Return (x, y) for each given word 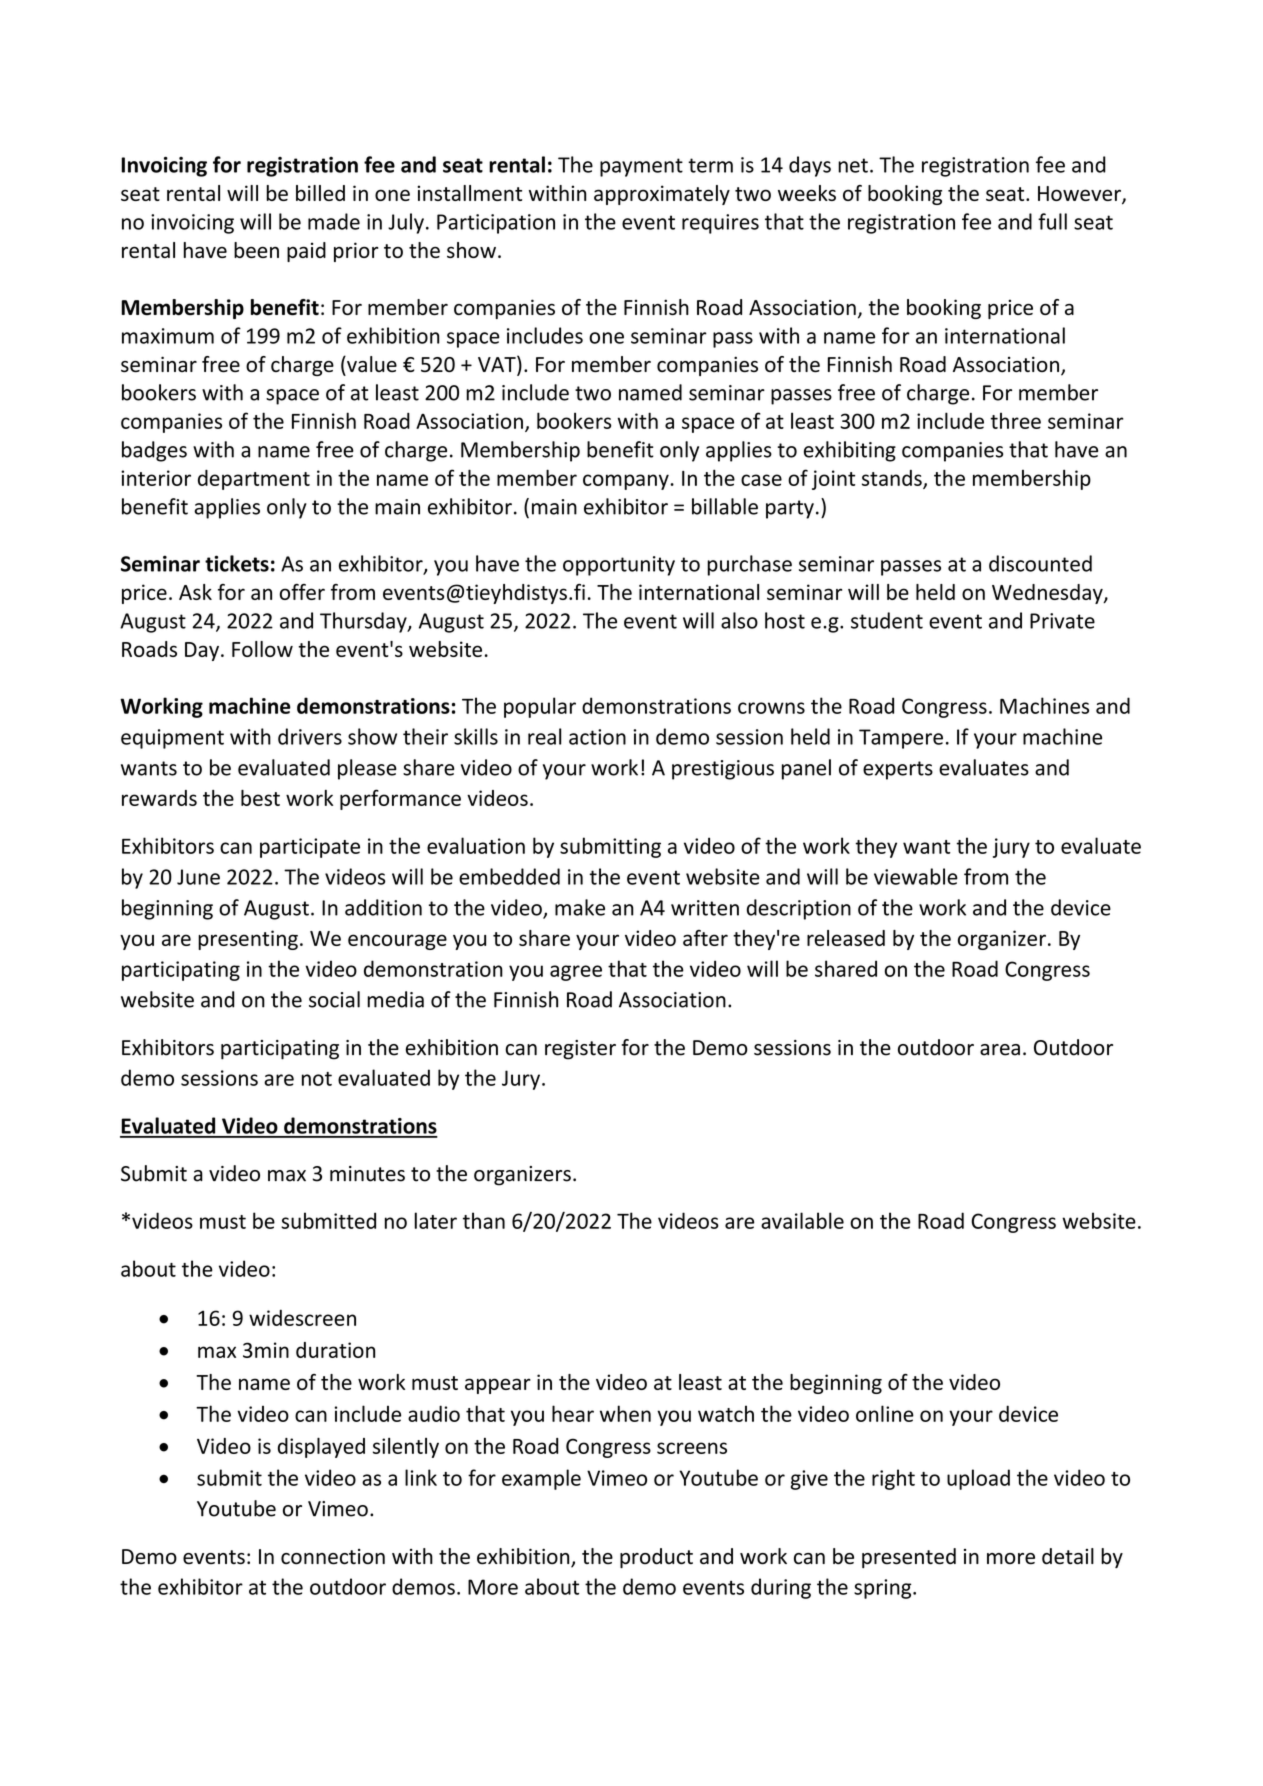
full (1052, 221)
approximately (662, 195)
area (1000, 1050)
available (802, 1220)
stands (893, 479)
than (484, 1220)
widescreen (302, 1318)
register (580, 1050)
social (334, 999)
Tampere (901, 739)
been (256, 250)
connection (333, 1557)
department (254, 480)
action (597, 737)
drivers (310, 736)
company (627, 482)
